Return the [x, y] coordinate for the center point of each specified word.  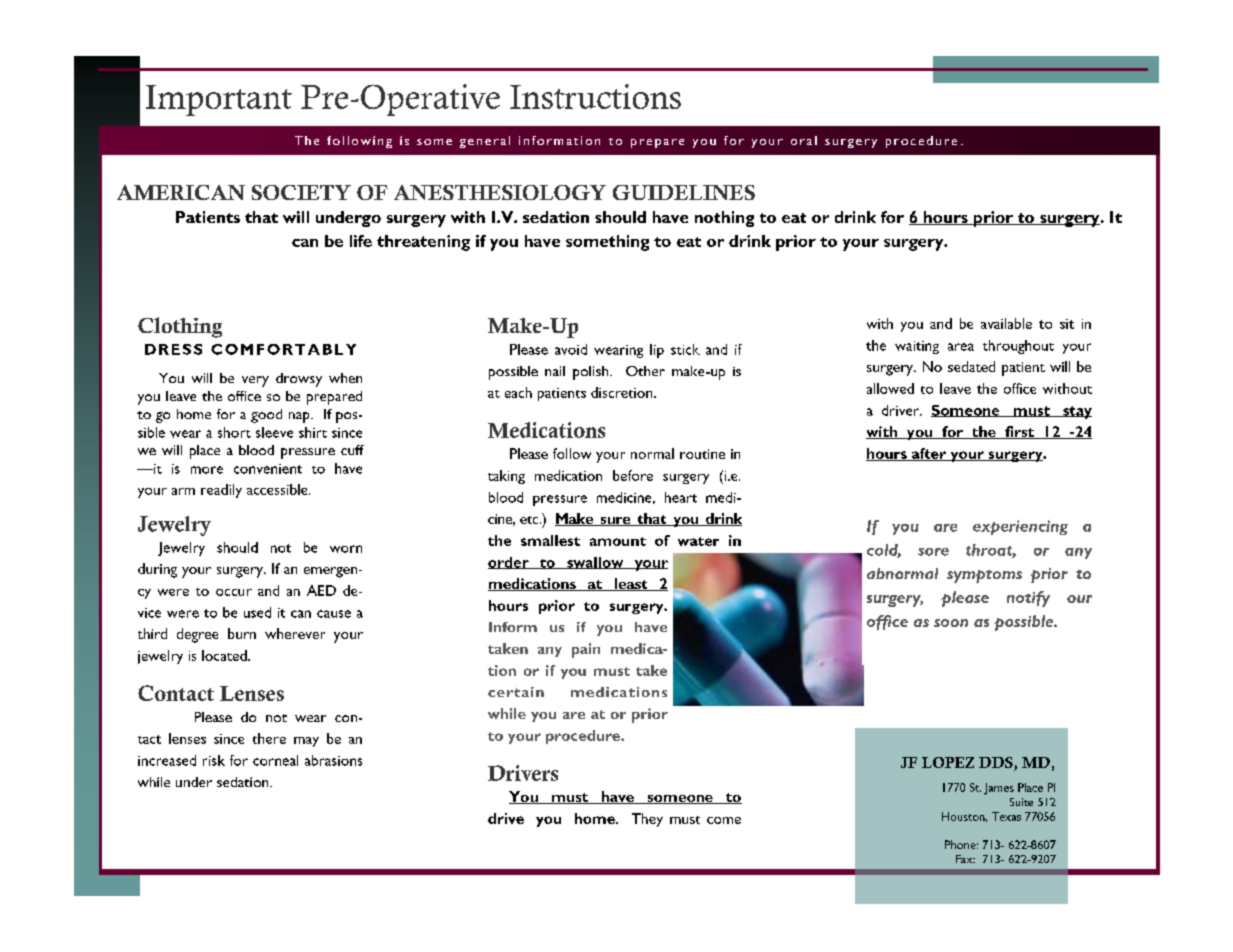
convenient [268, 469]
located [225, 655]
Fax [965, 859]
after [929, 454]
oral [804, 140]
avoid [571, 349]
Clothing [180, 327]
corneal [275, 760]
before [633, 475]
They [647, 820]
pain [586, 650]
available [1006, 323]
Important [219, 100]
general [485, 142]
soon [951, 623]
